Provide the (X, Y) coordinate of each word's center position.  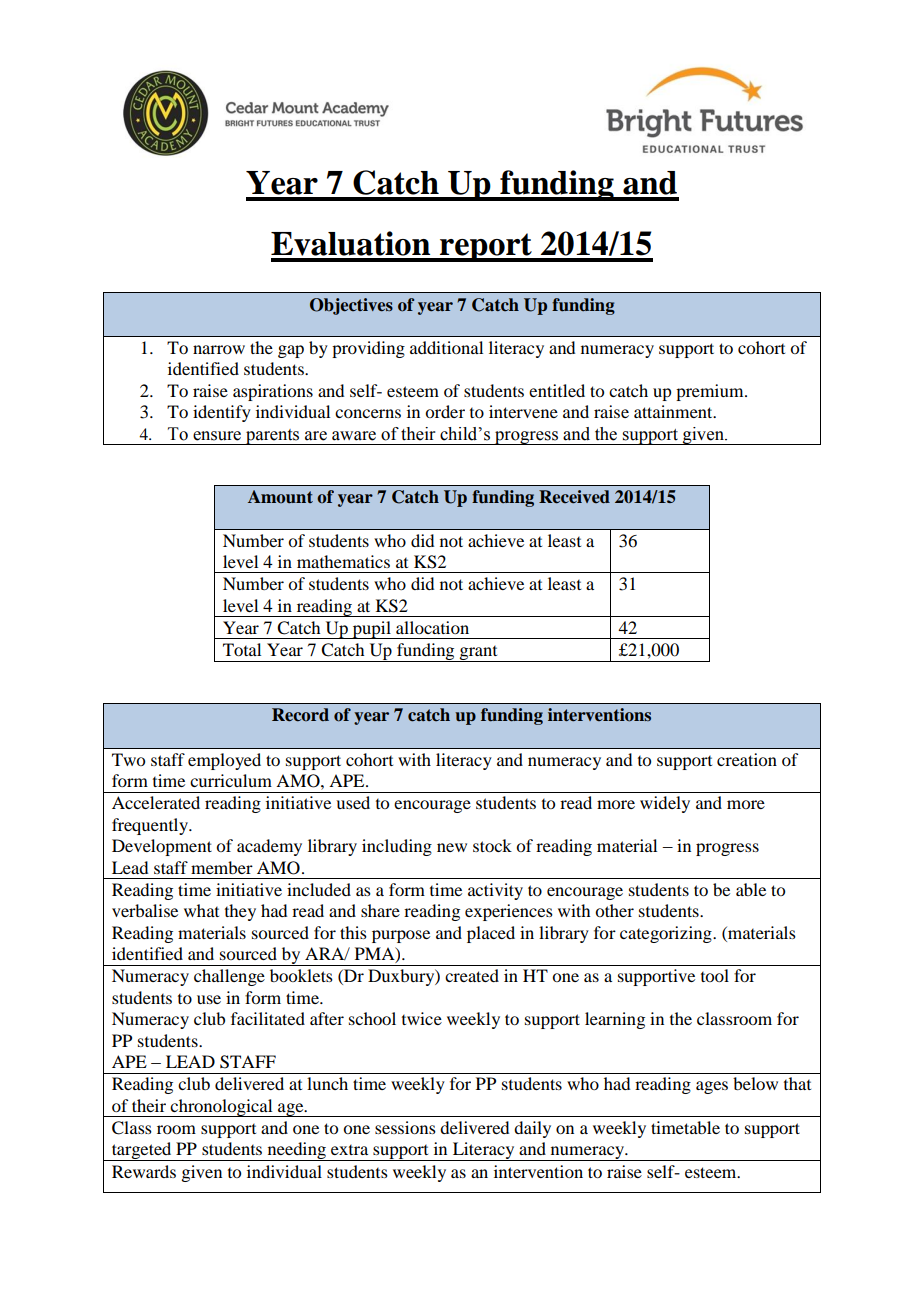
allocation (432, 627)
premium (711, 392)
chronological (222, 1108)
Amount (280, 497)
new (452, 847)
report (486, 247)
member (222, 867)
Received (574, 497)
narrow (219, 349)
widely (665, 804)
